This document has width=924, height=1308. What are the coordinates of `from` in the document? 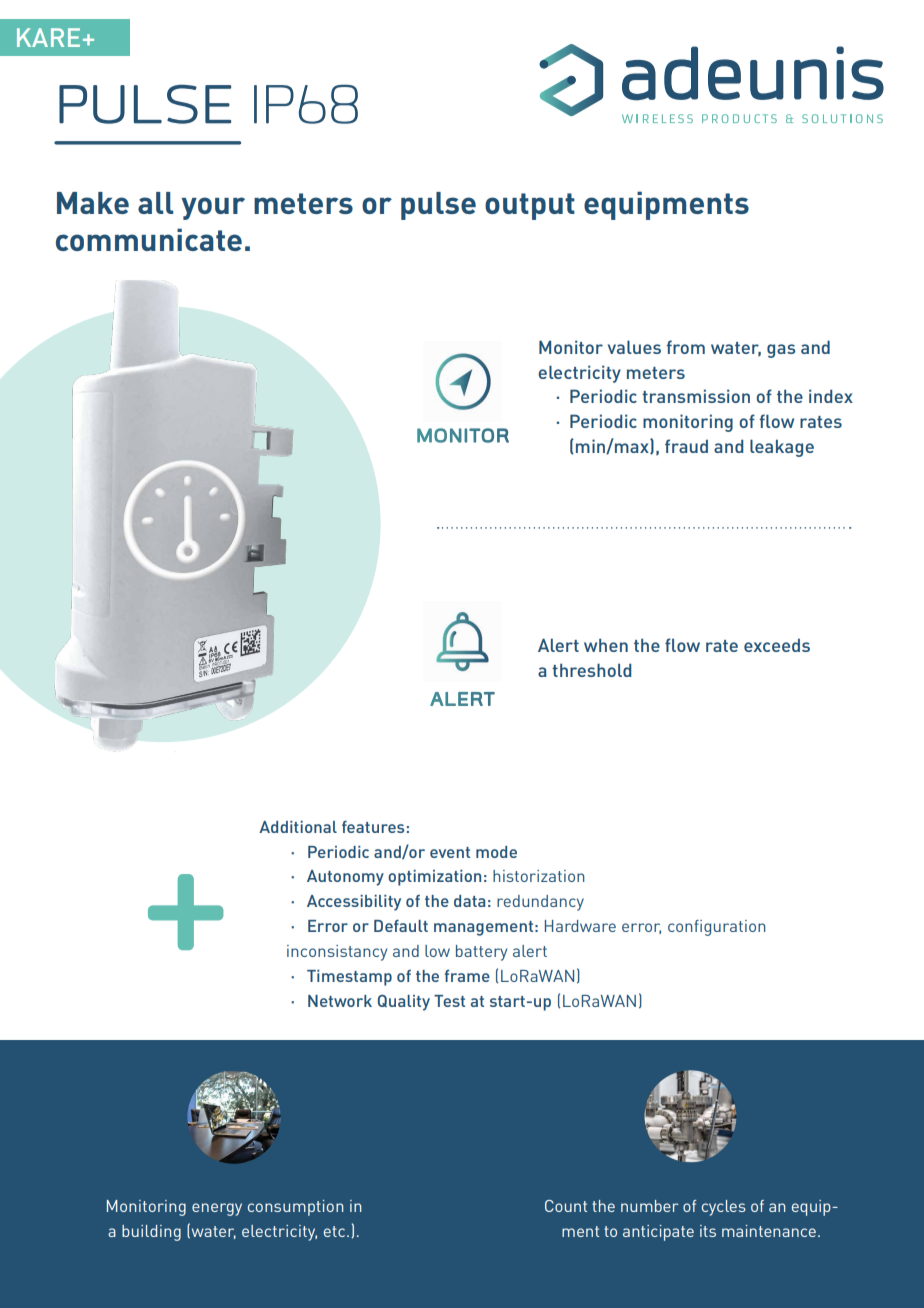 It's located at (685, 347).
